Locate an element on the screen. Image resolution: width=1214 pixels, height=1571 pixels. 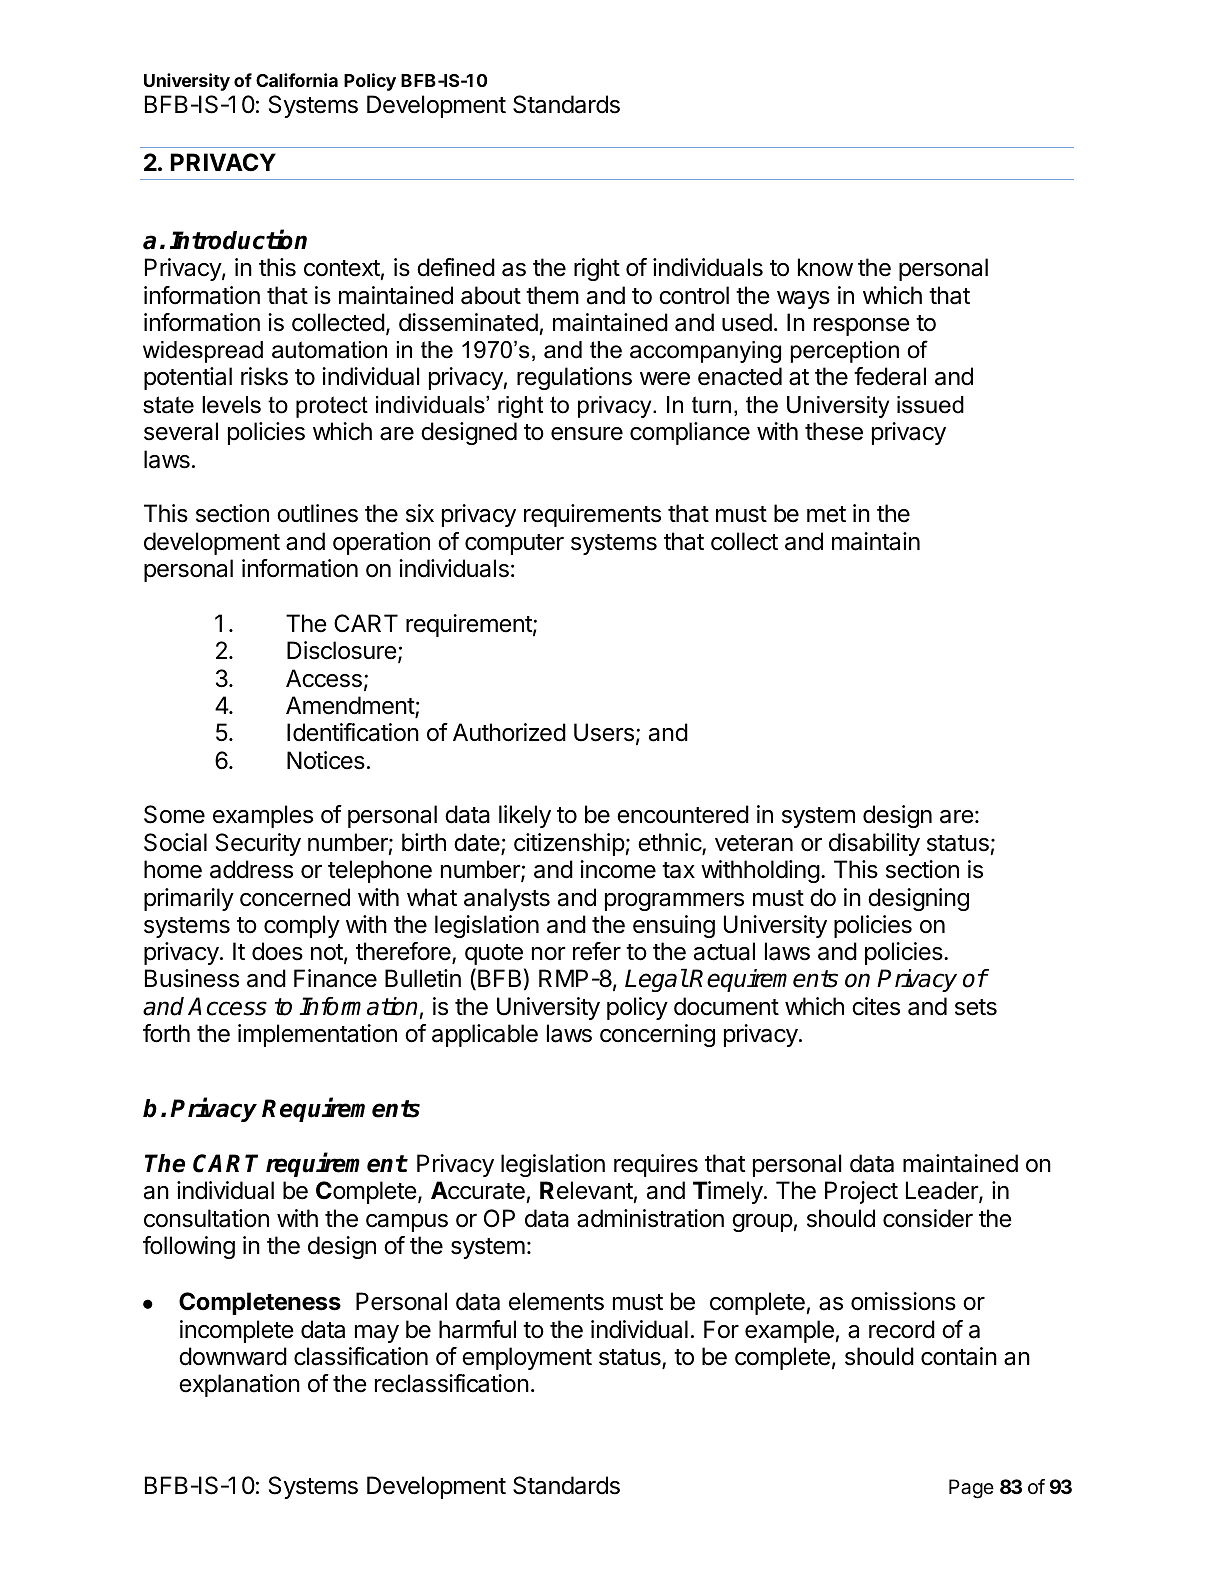
computer is located at coordinates (514, 544).
